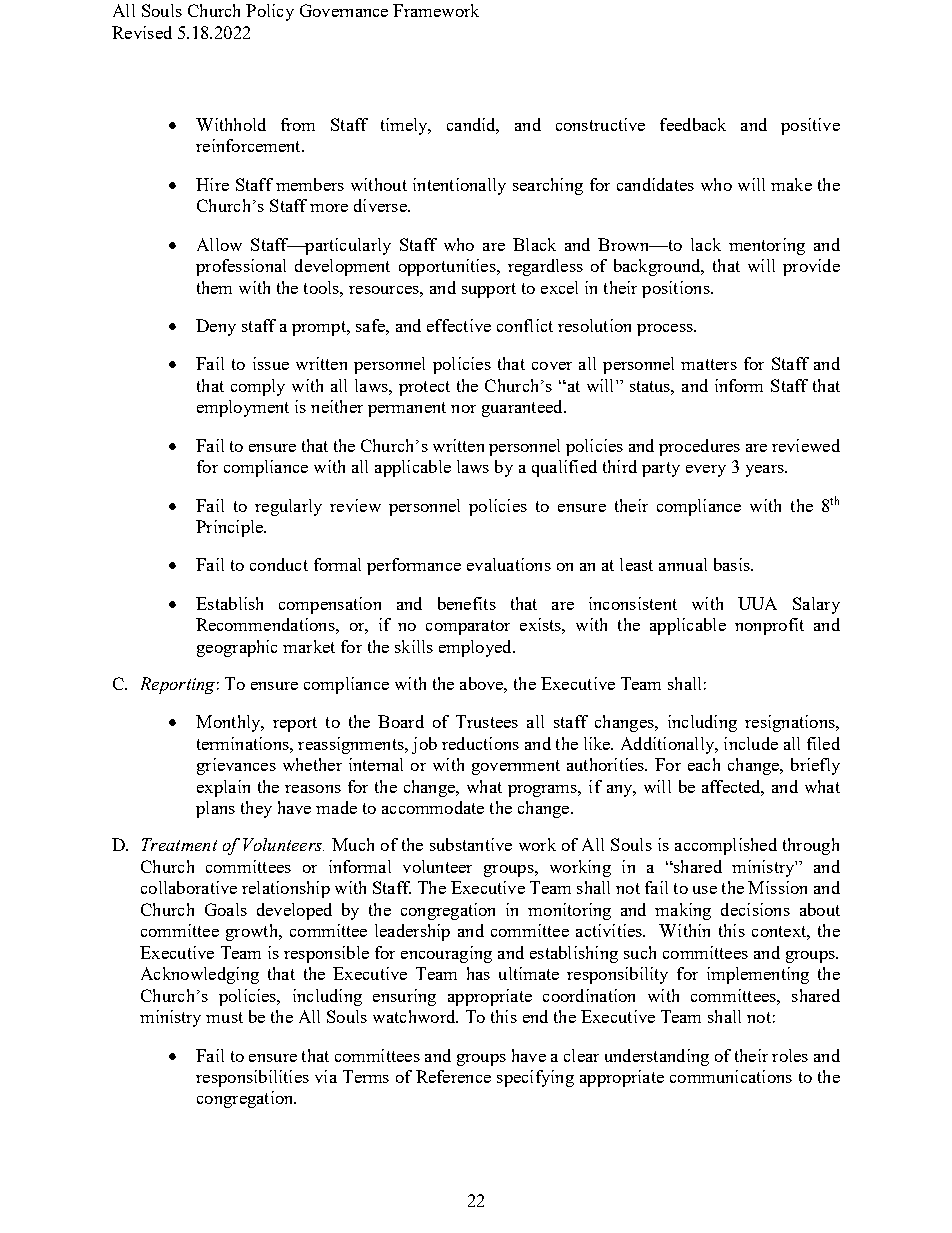 The width and height of the document is (952, 1233). Describe the element at coordinates (453, 1076) in the document. I see `Reference` at that location.
